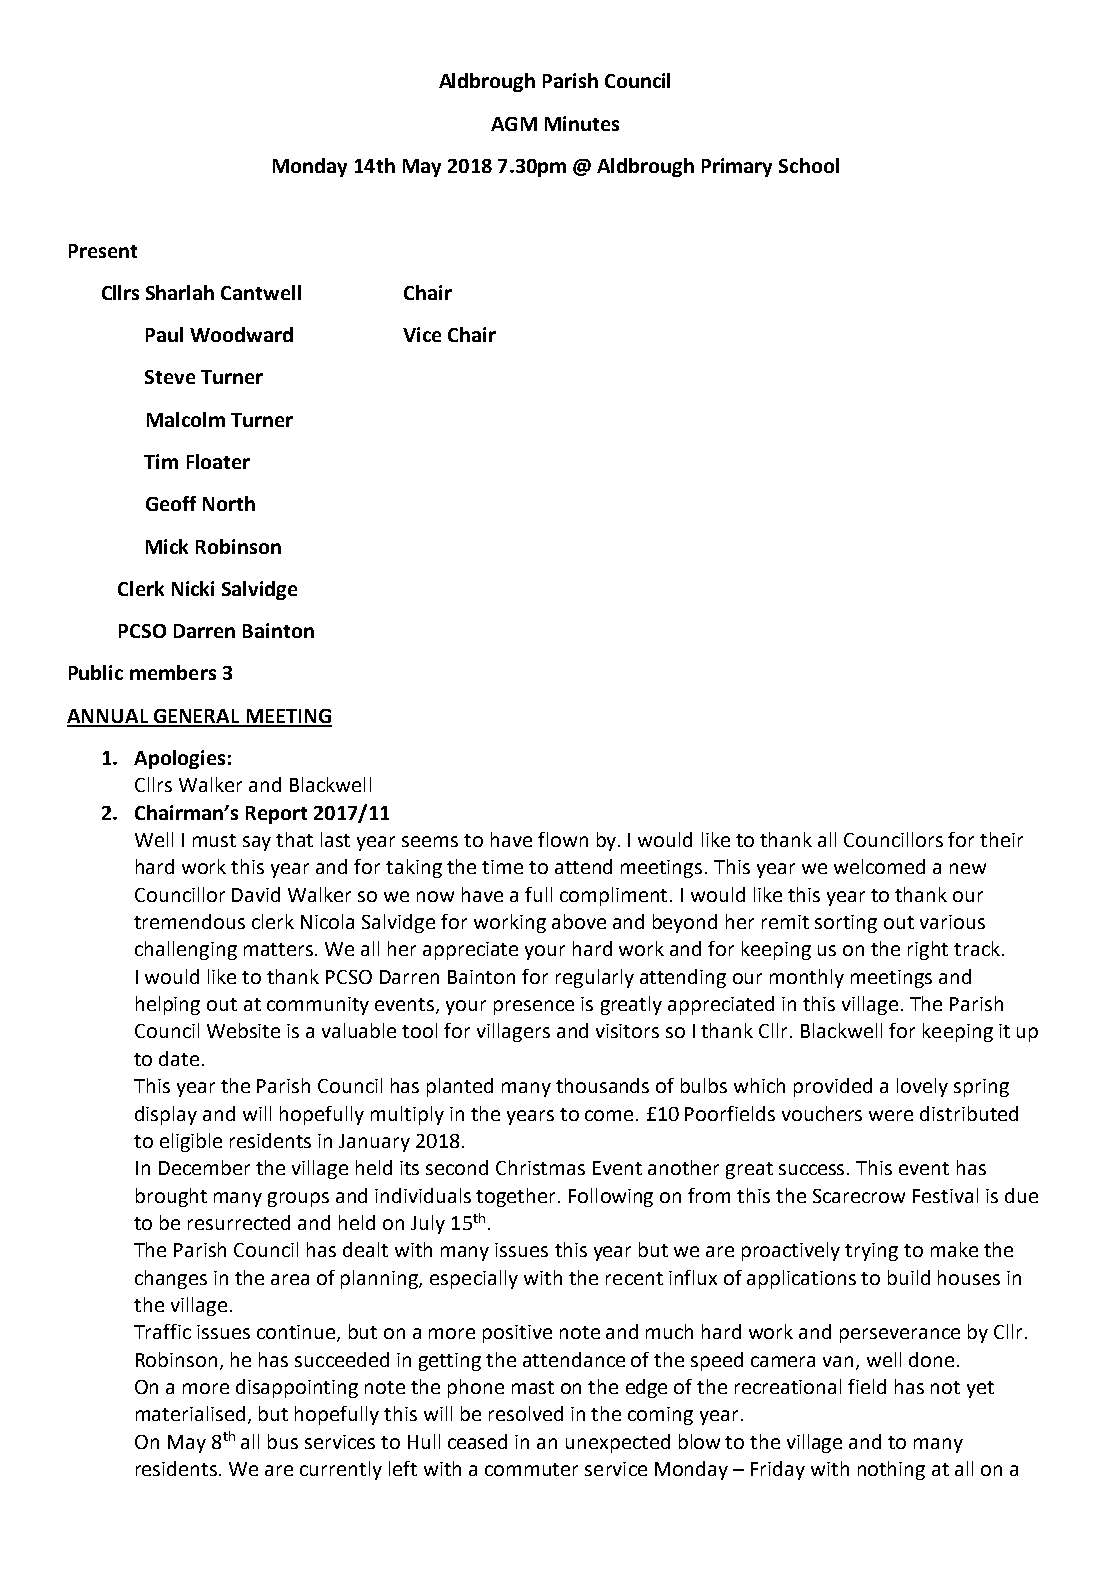 The width and height of the screenshot is (1111, 1572). Describe the element at coordinates (582, 123) in the screenshot. I see `Minutes` at that location.
